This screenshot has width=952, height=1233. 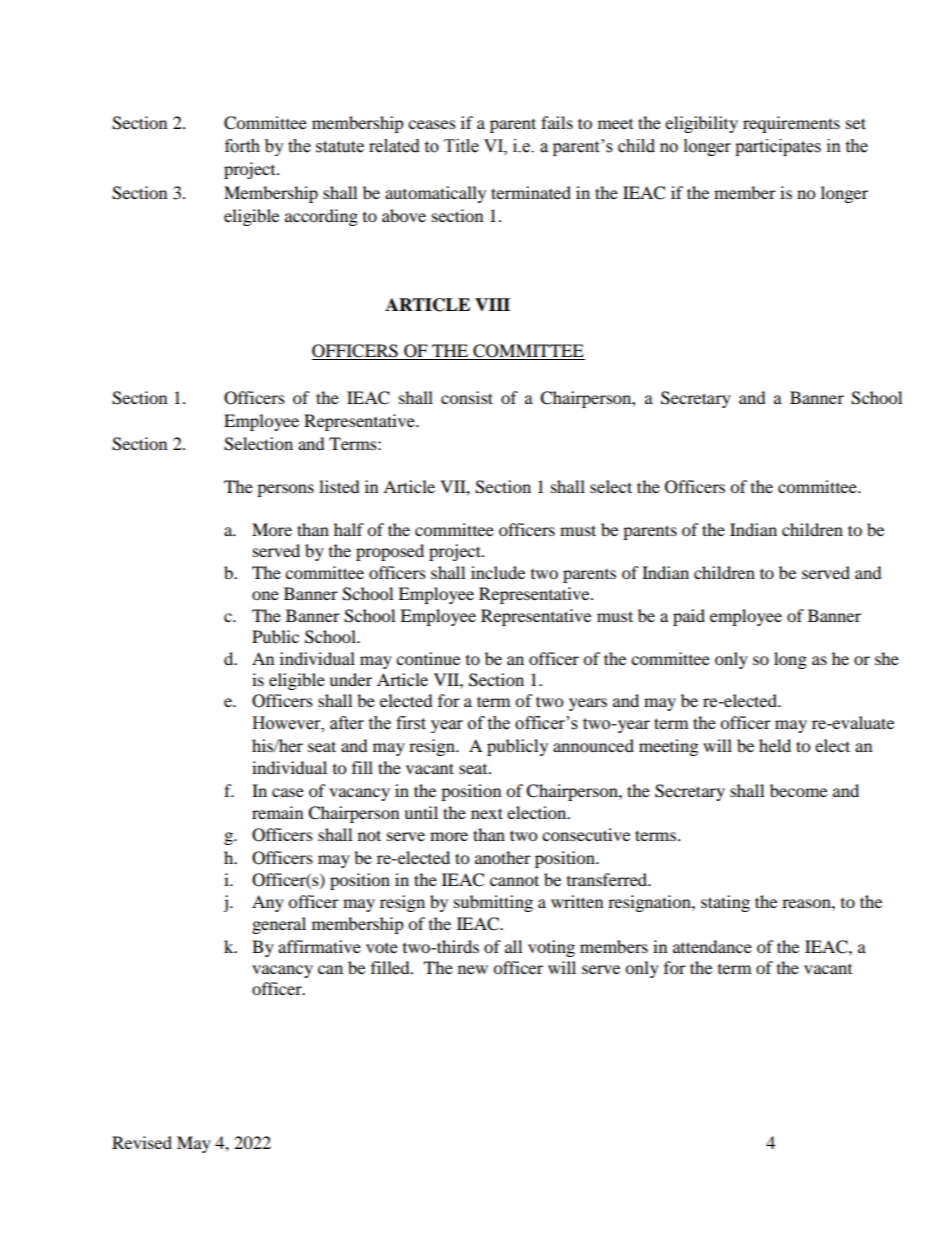 I want to click on Revised, so click(x=142, y=1142).
